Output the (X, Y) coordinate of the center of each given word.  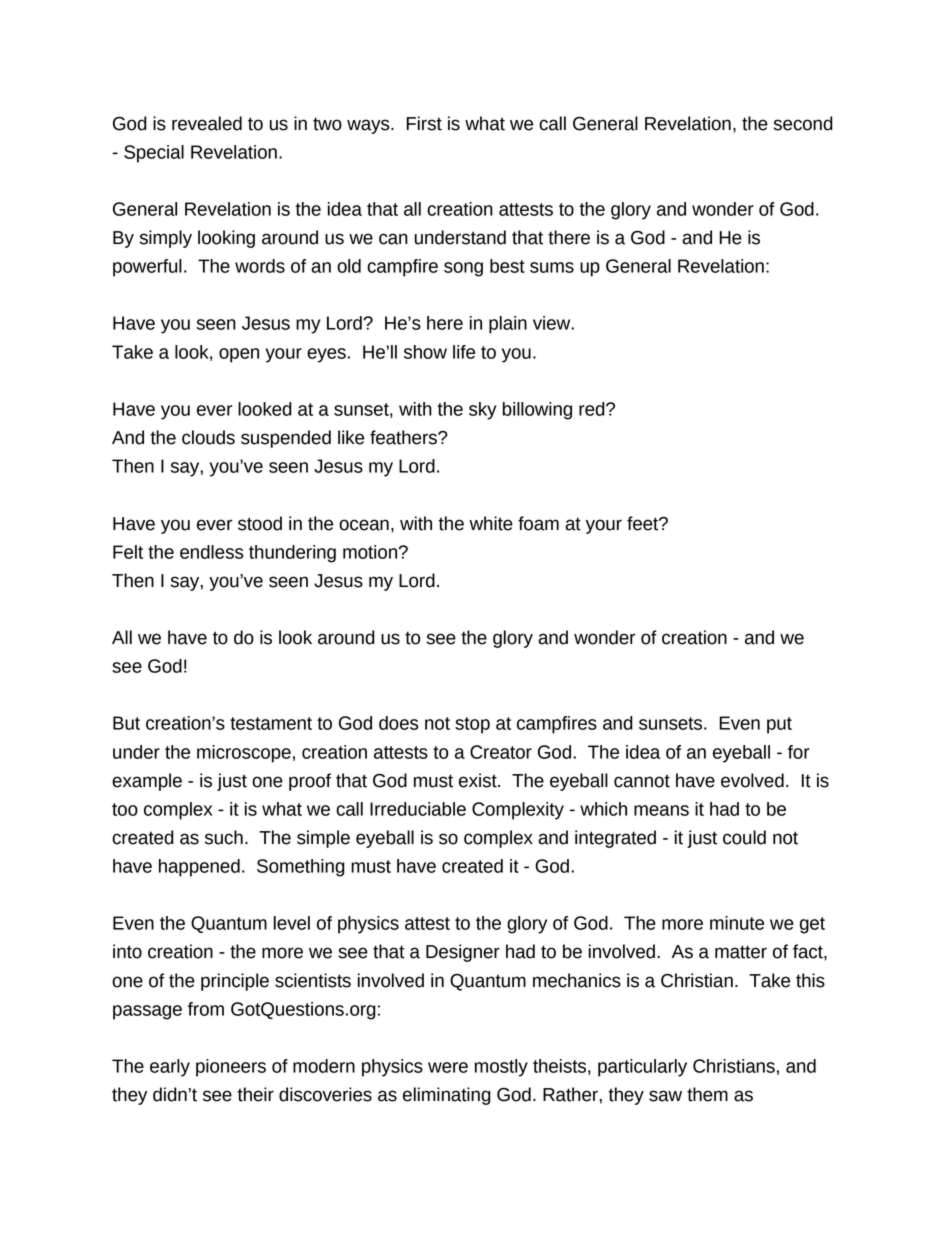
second (803, 123)
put (779, 725)
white (491, 523)
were (448, 1067)
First (424, 123)
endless (212, 552)
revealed (207, 123)
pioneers (231, 1068)
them (707, 1094)
